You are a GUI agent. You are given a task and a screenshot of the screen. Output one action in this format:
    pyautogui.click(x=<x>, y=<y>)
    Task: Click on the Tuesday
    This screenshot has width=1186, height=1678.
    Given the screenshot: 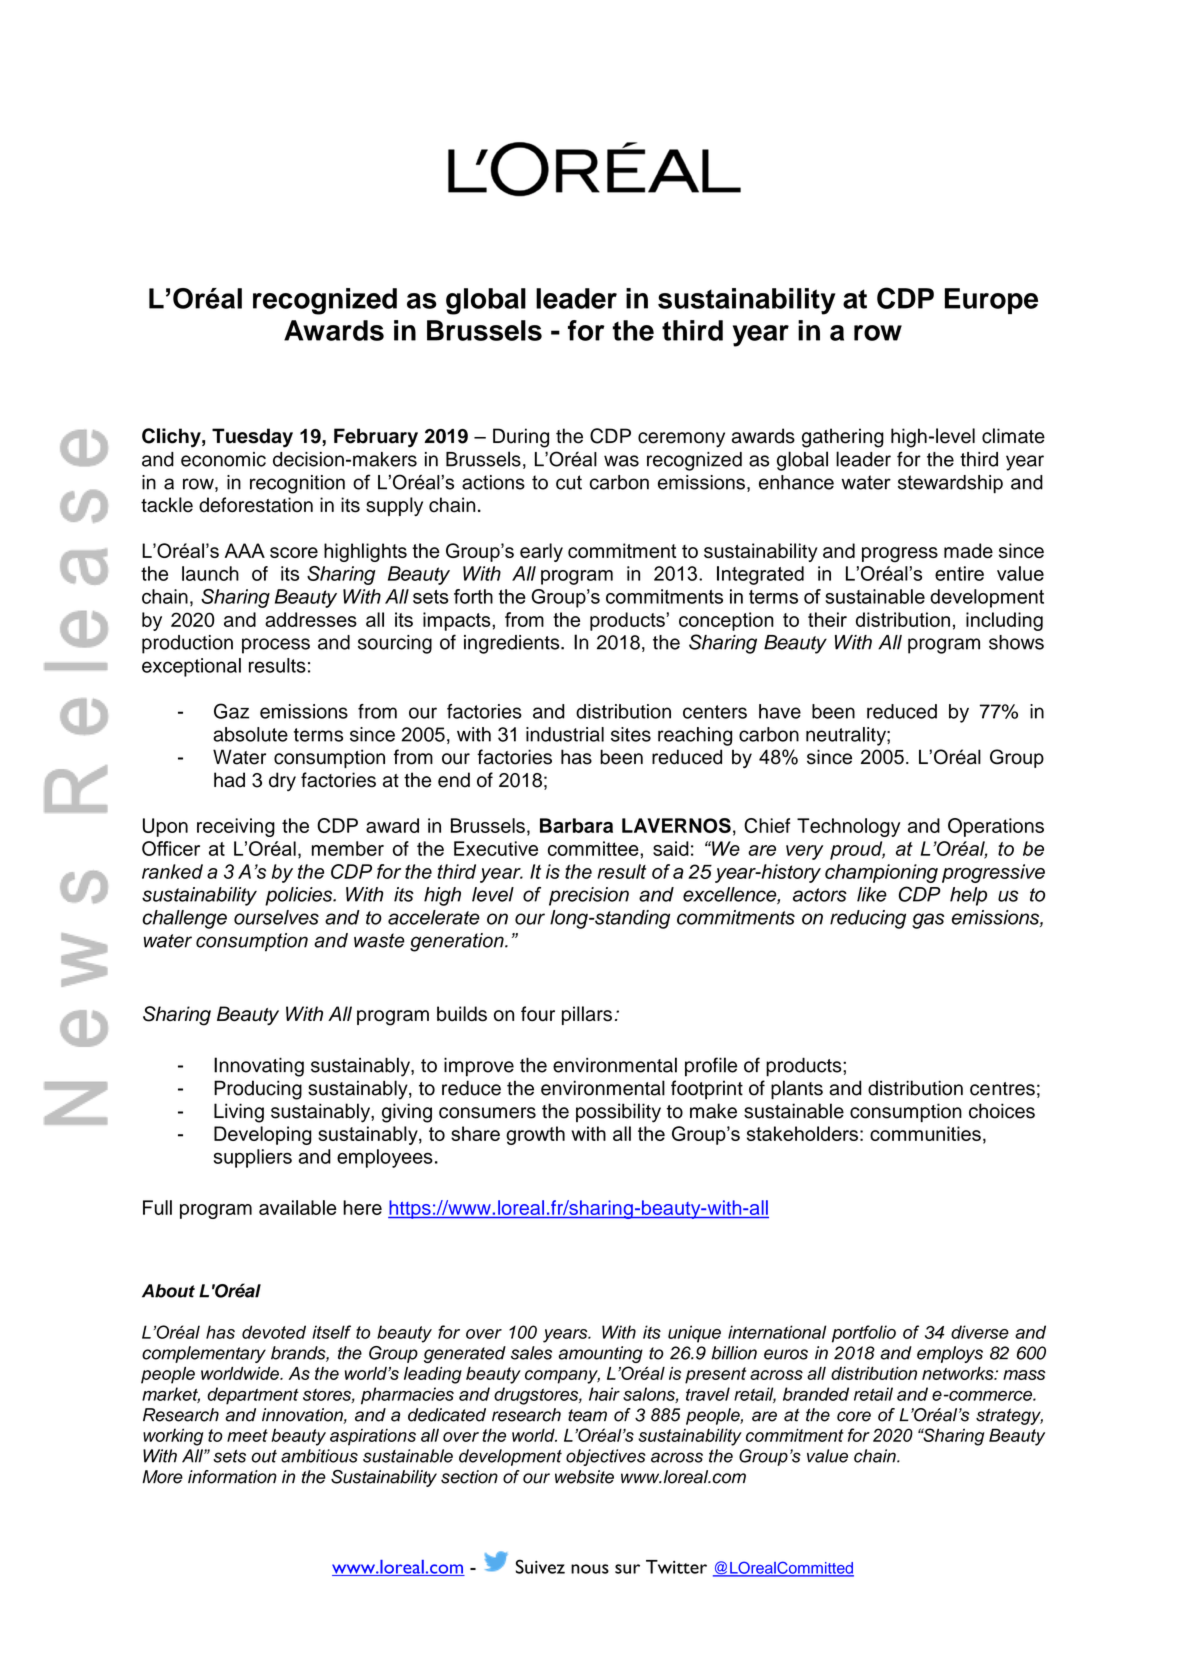 What is the action you would take?
    pyautogui.click(x=252, y=438)
